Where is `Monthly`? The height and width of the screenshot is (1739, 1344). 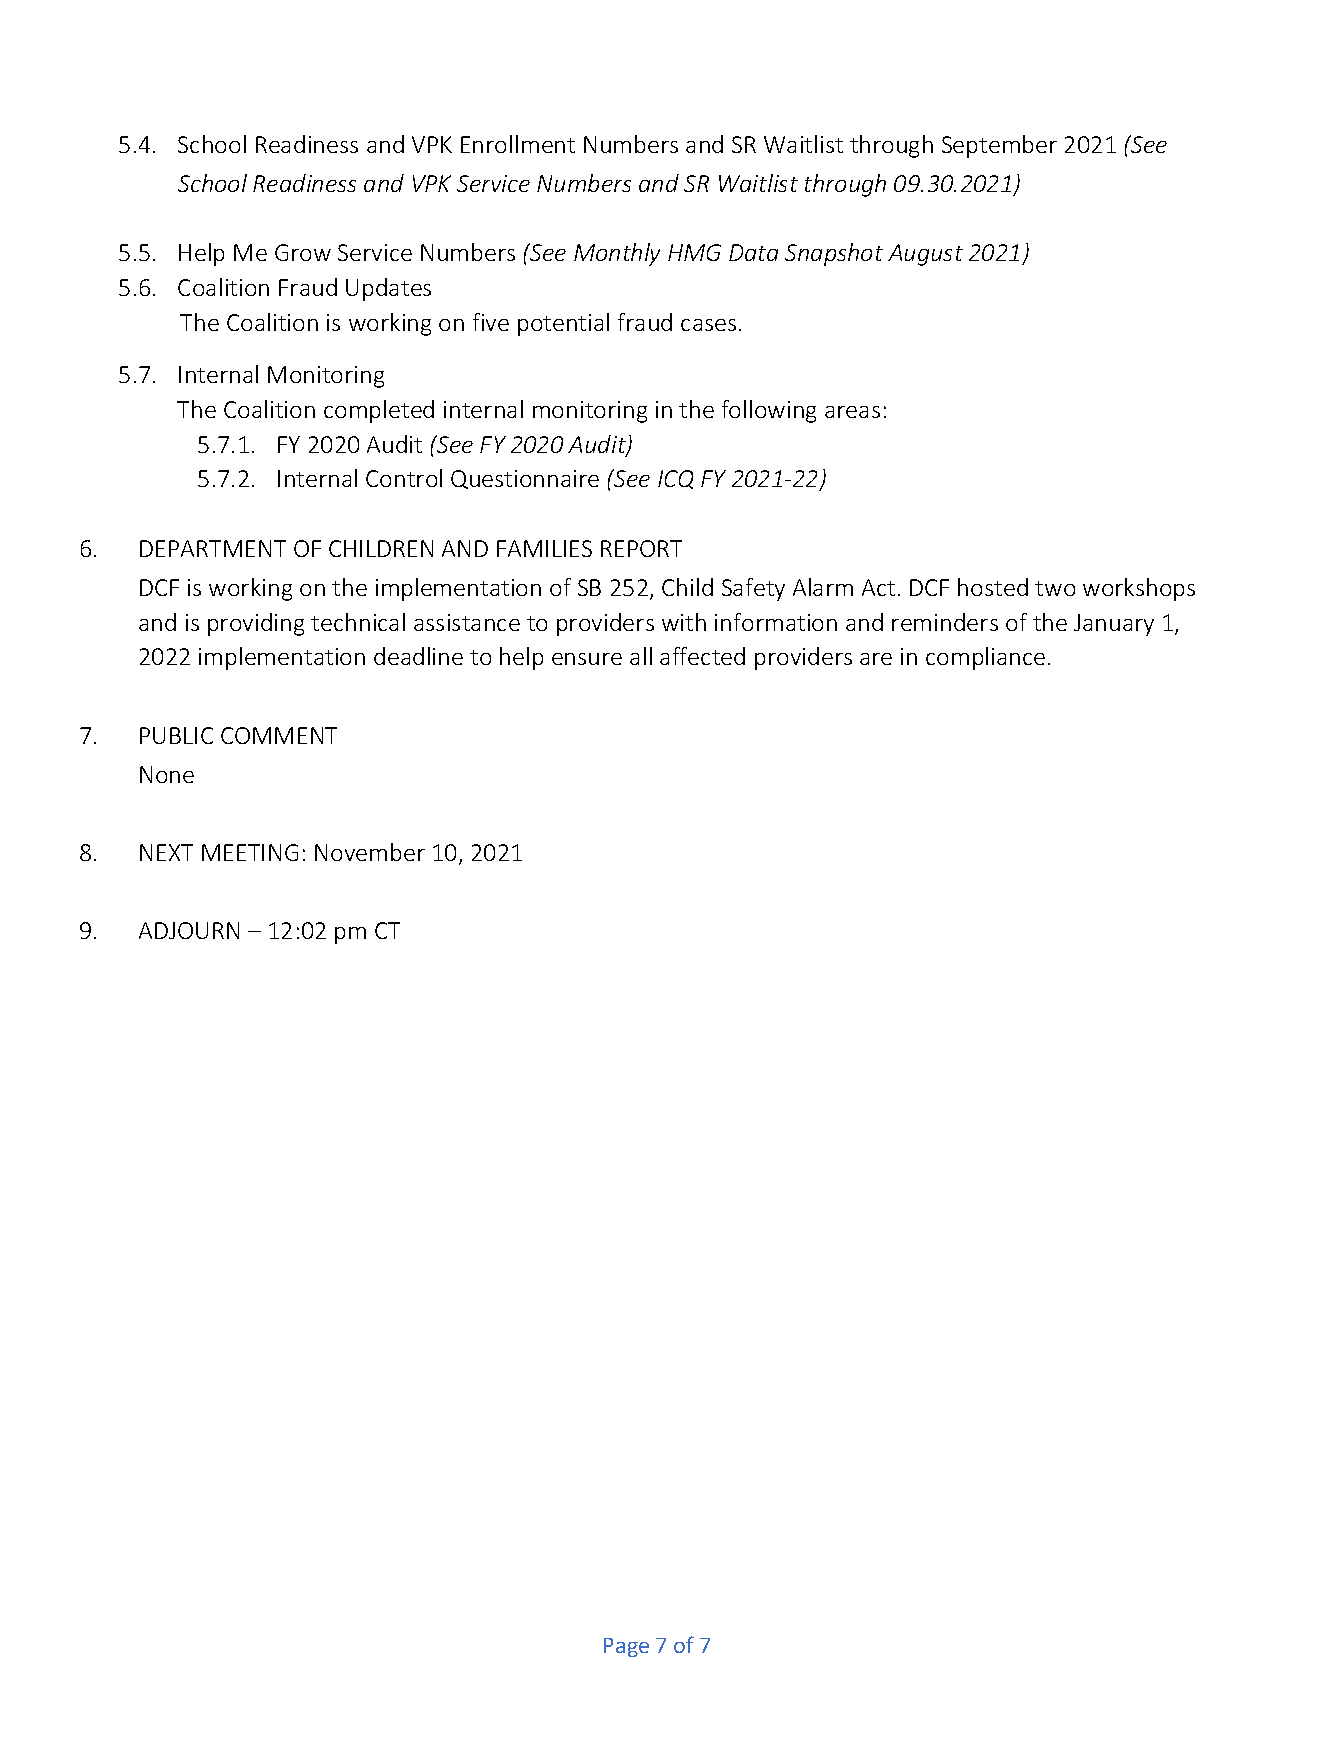
Monthly is located at coordinates (617, 254).
